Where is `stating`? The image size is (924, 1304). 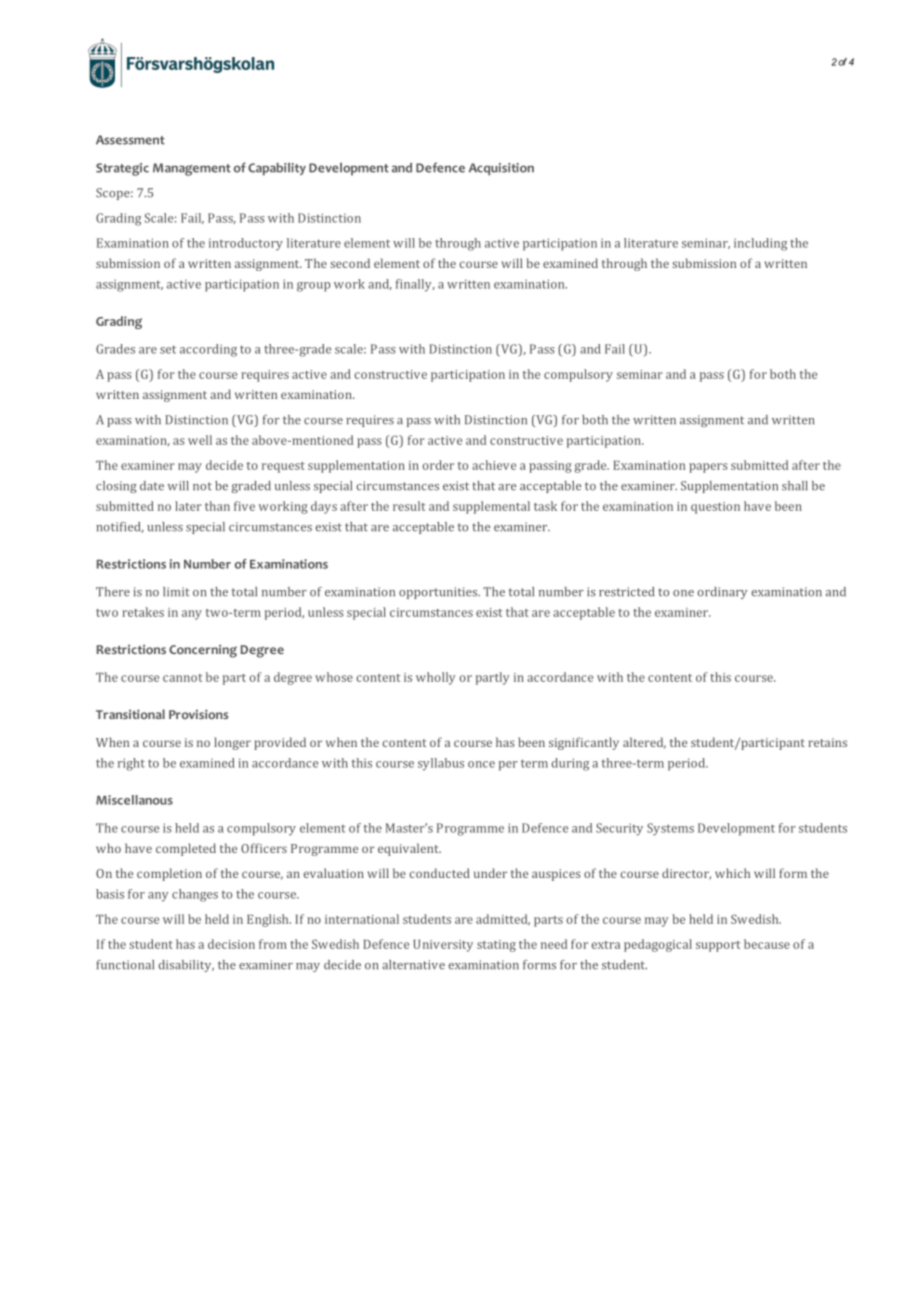
stating is located at coordinates (496, 946).
